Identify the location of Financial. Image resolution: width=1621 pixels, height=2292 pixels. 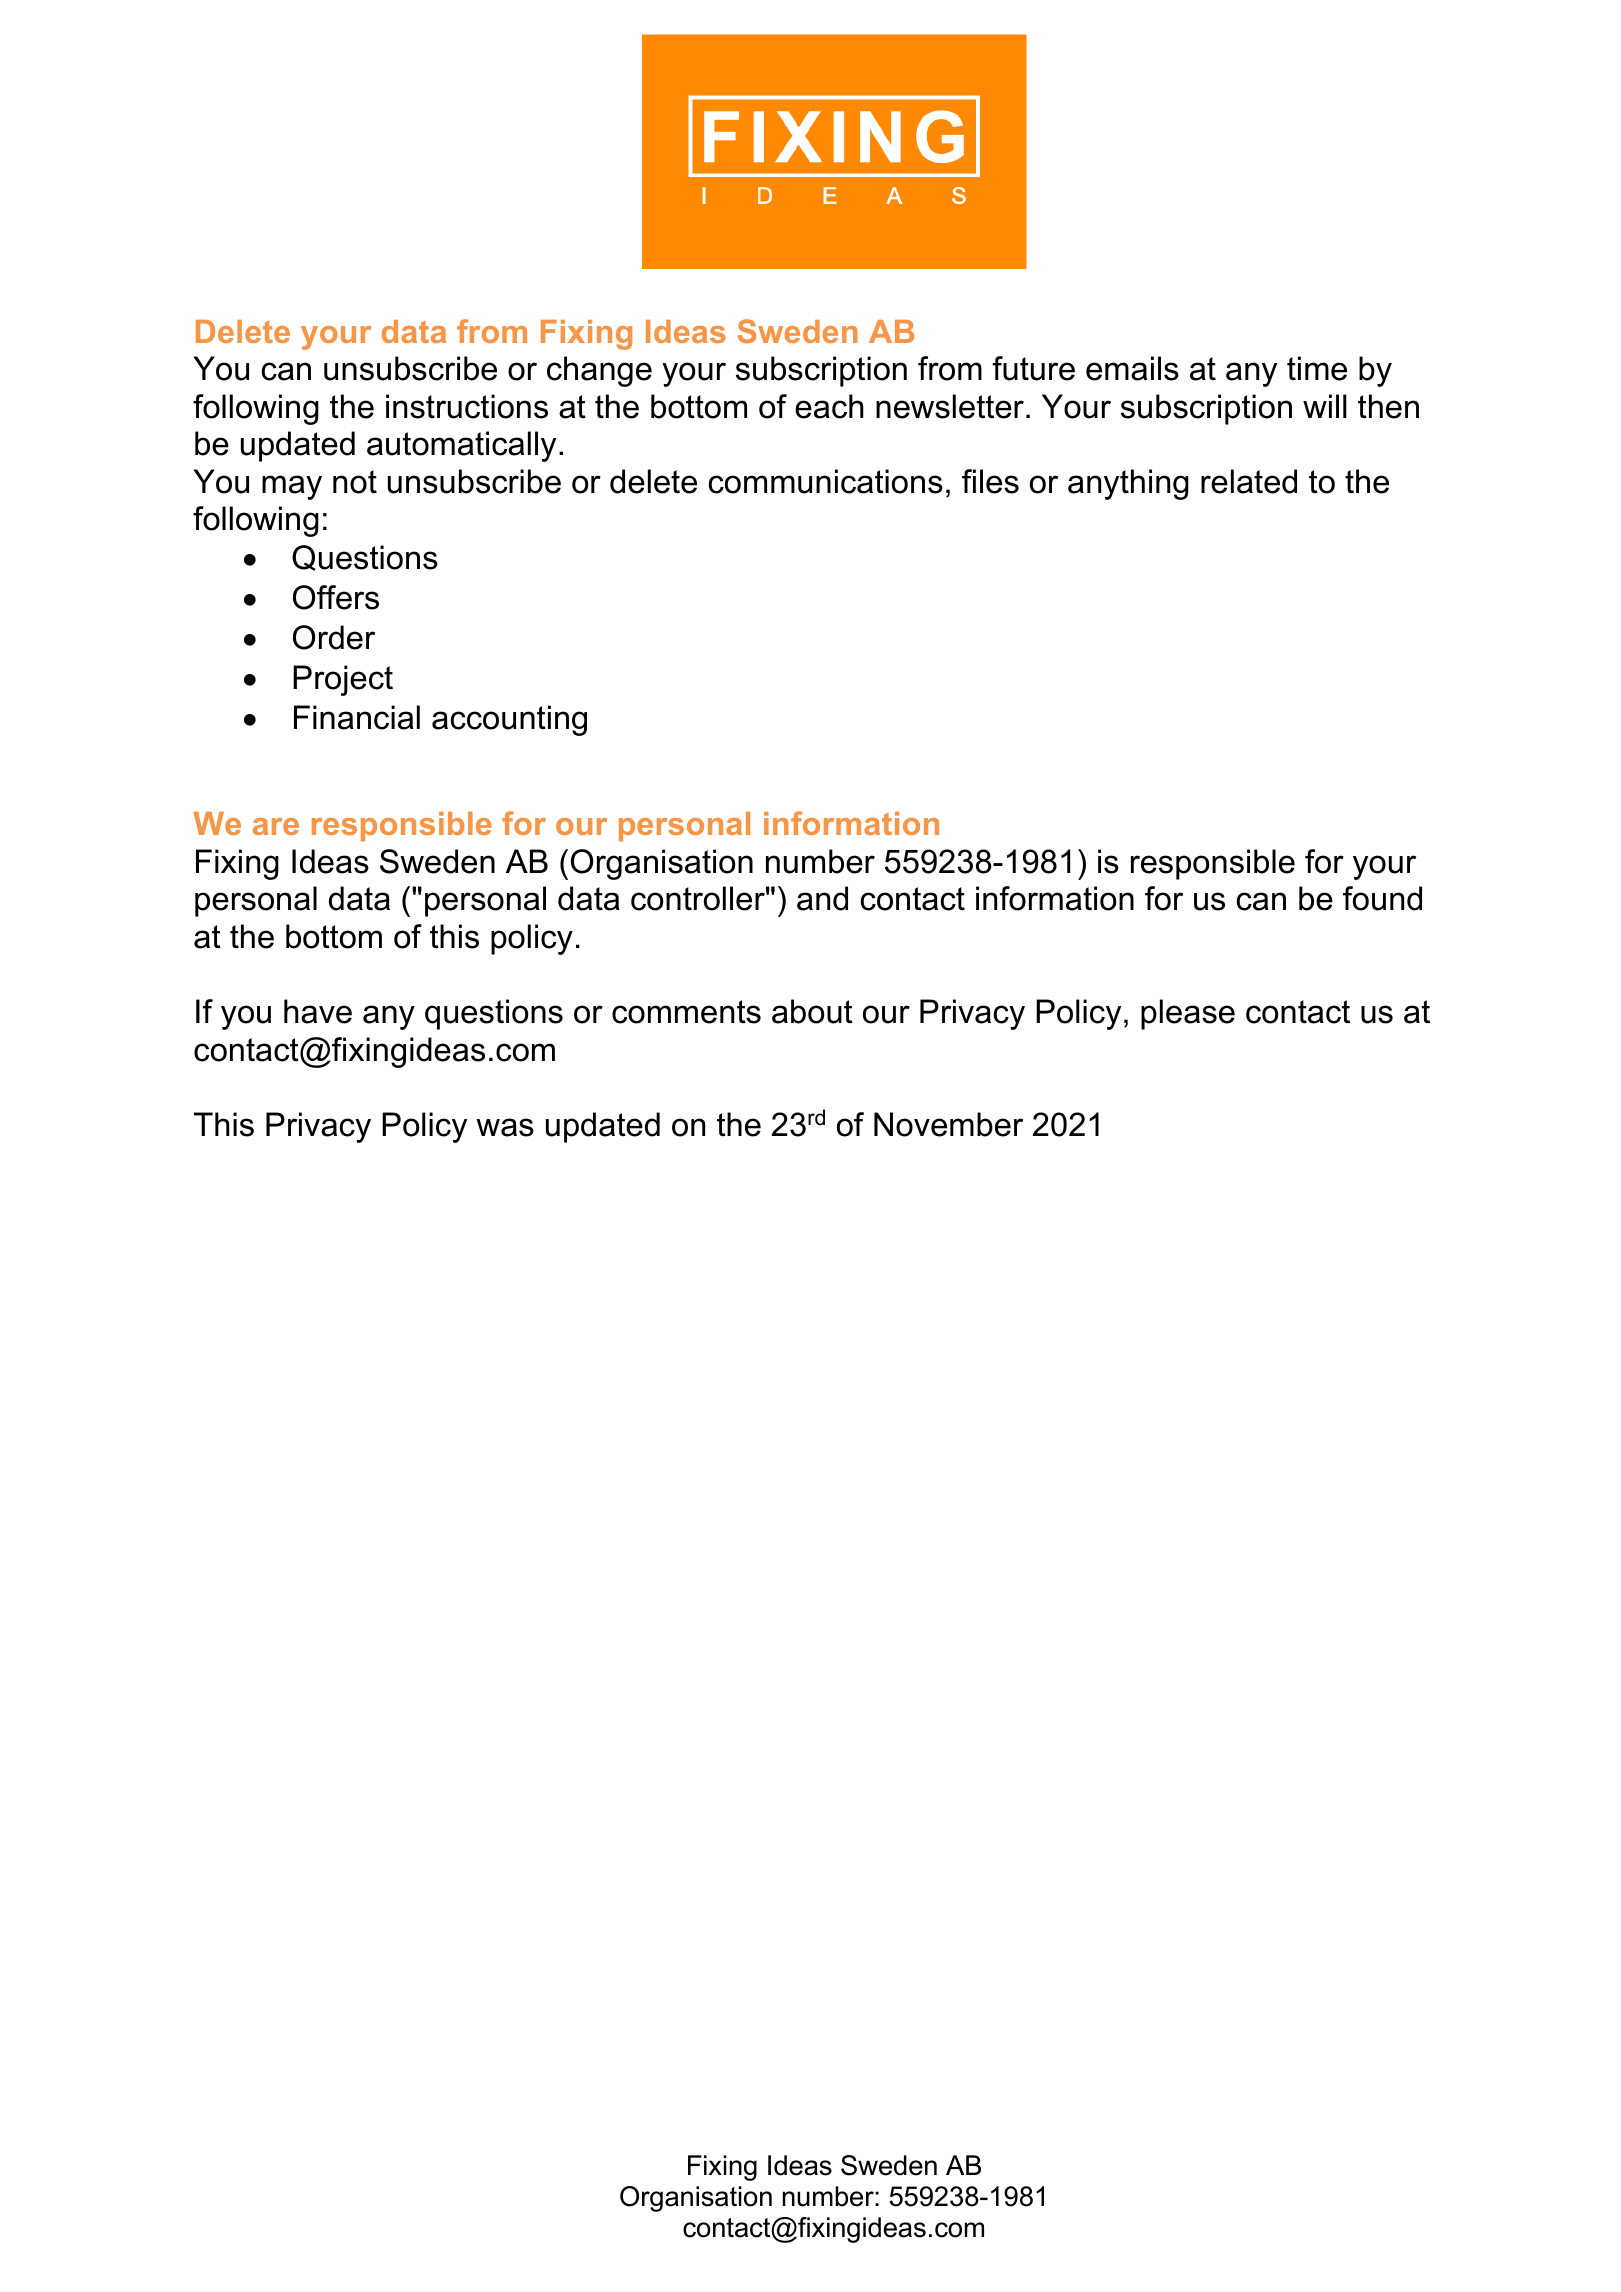
(357, 717).
